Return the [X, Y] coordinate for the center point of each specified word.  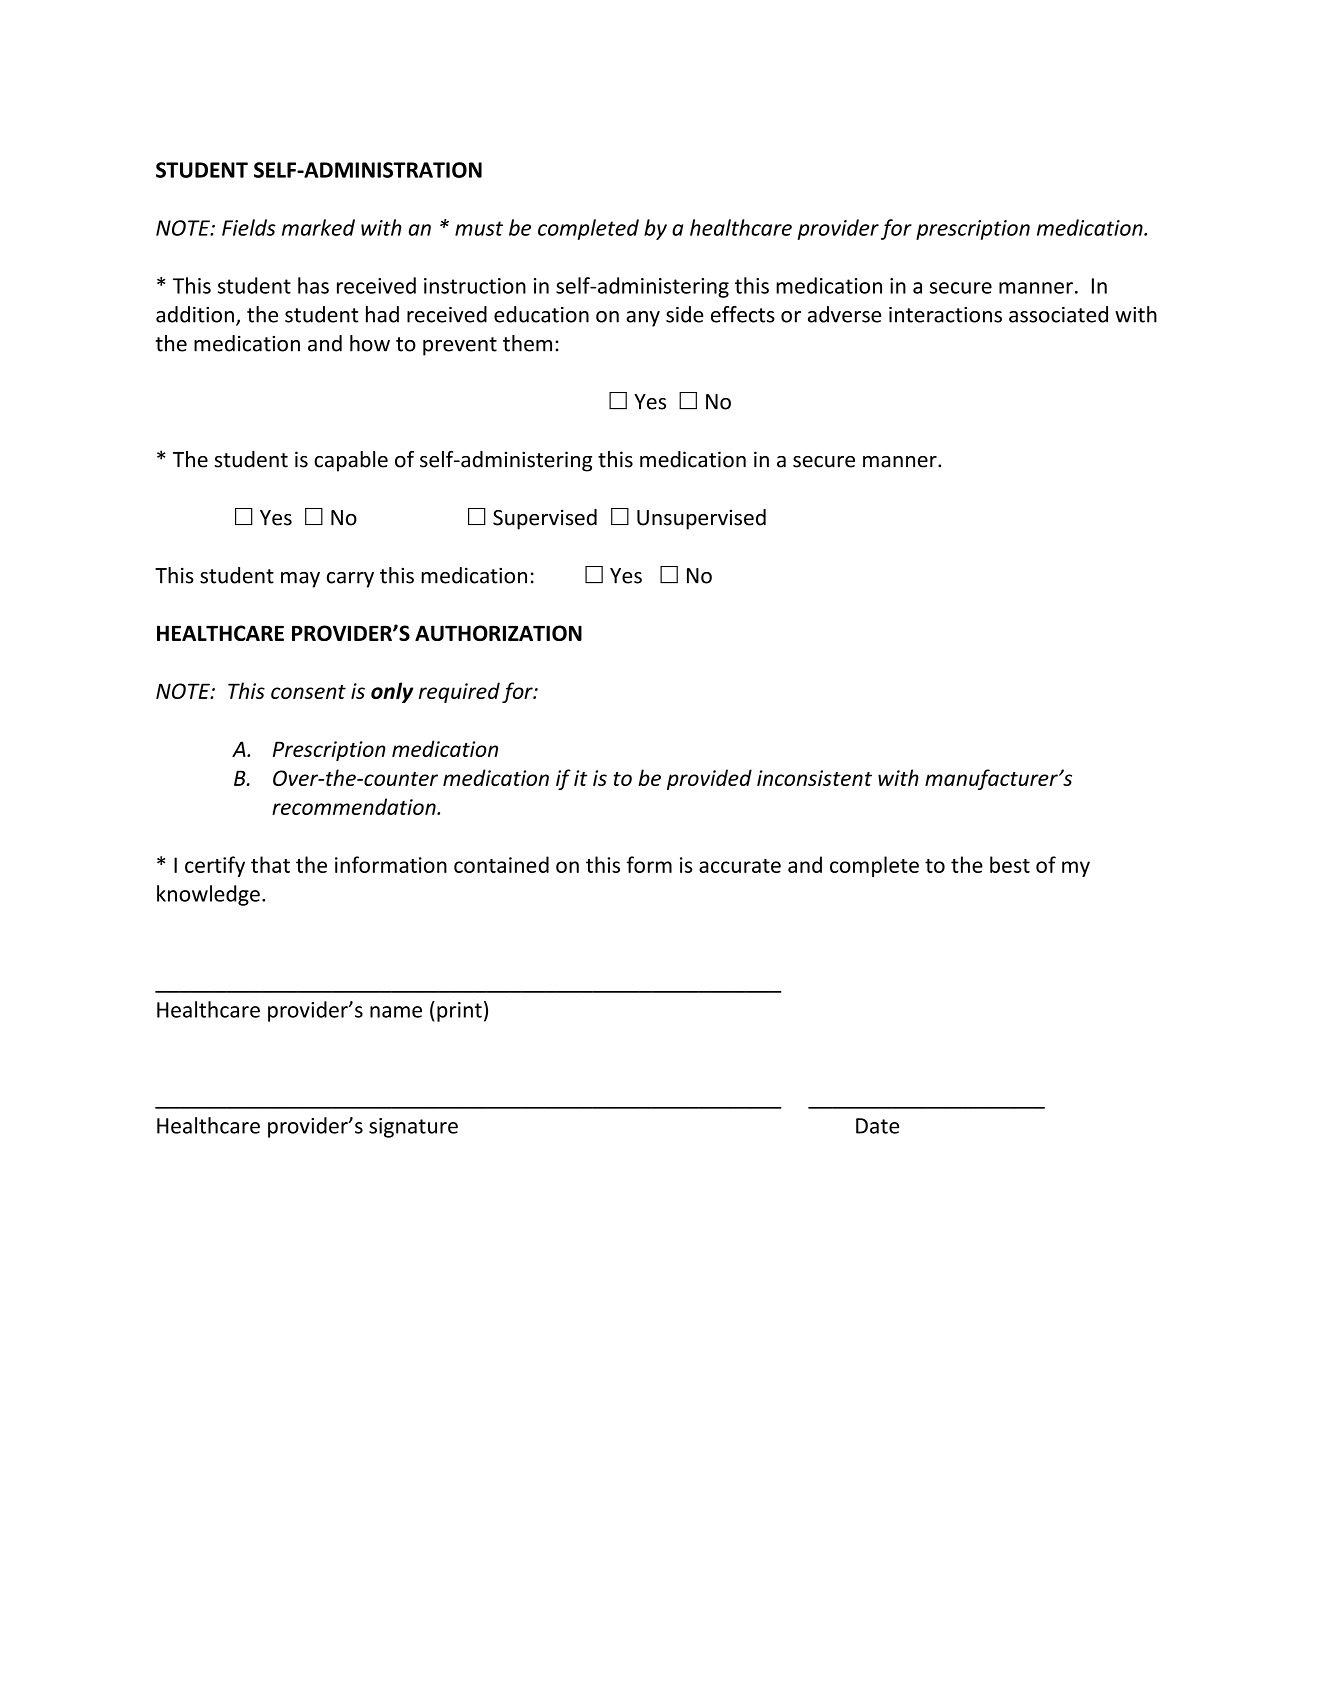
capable [351, 461]
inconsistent [814, 778]
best [1010, 864]
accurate [740, 866]
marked [318, 227]
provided [709, 779]
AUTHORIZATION [498, 633]
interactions [945, 315]
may [300, 580]
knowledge [208, 895]
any [643, 319]
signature [413, 1128]
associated [1058, 314]
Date [877, 1126]
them [527, 343]
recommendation [355, 806]
